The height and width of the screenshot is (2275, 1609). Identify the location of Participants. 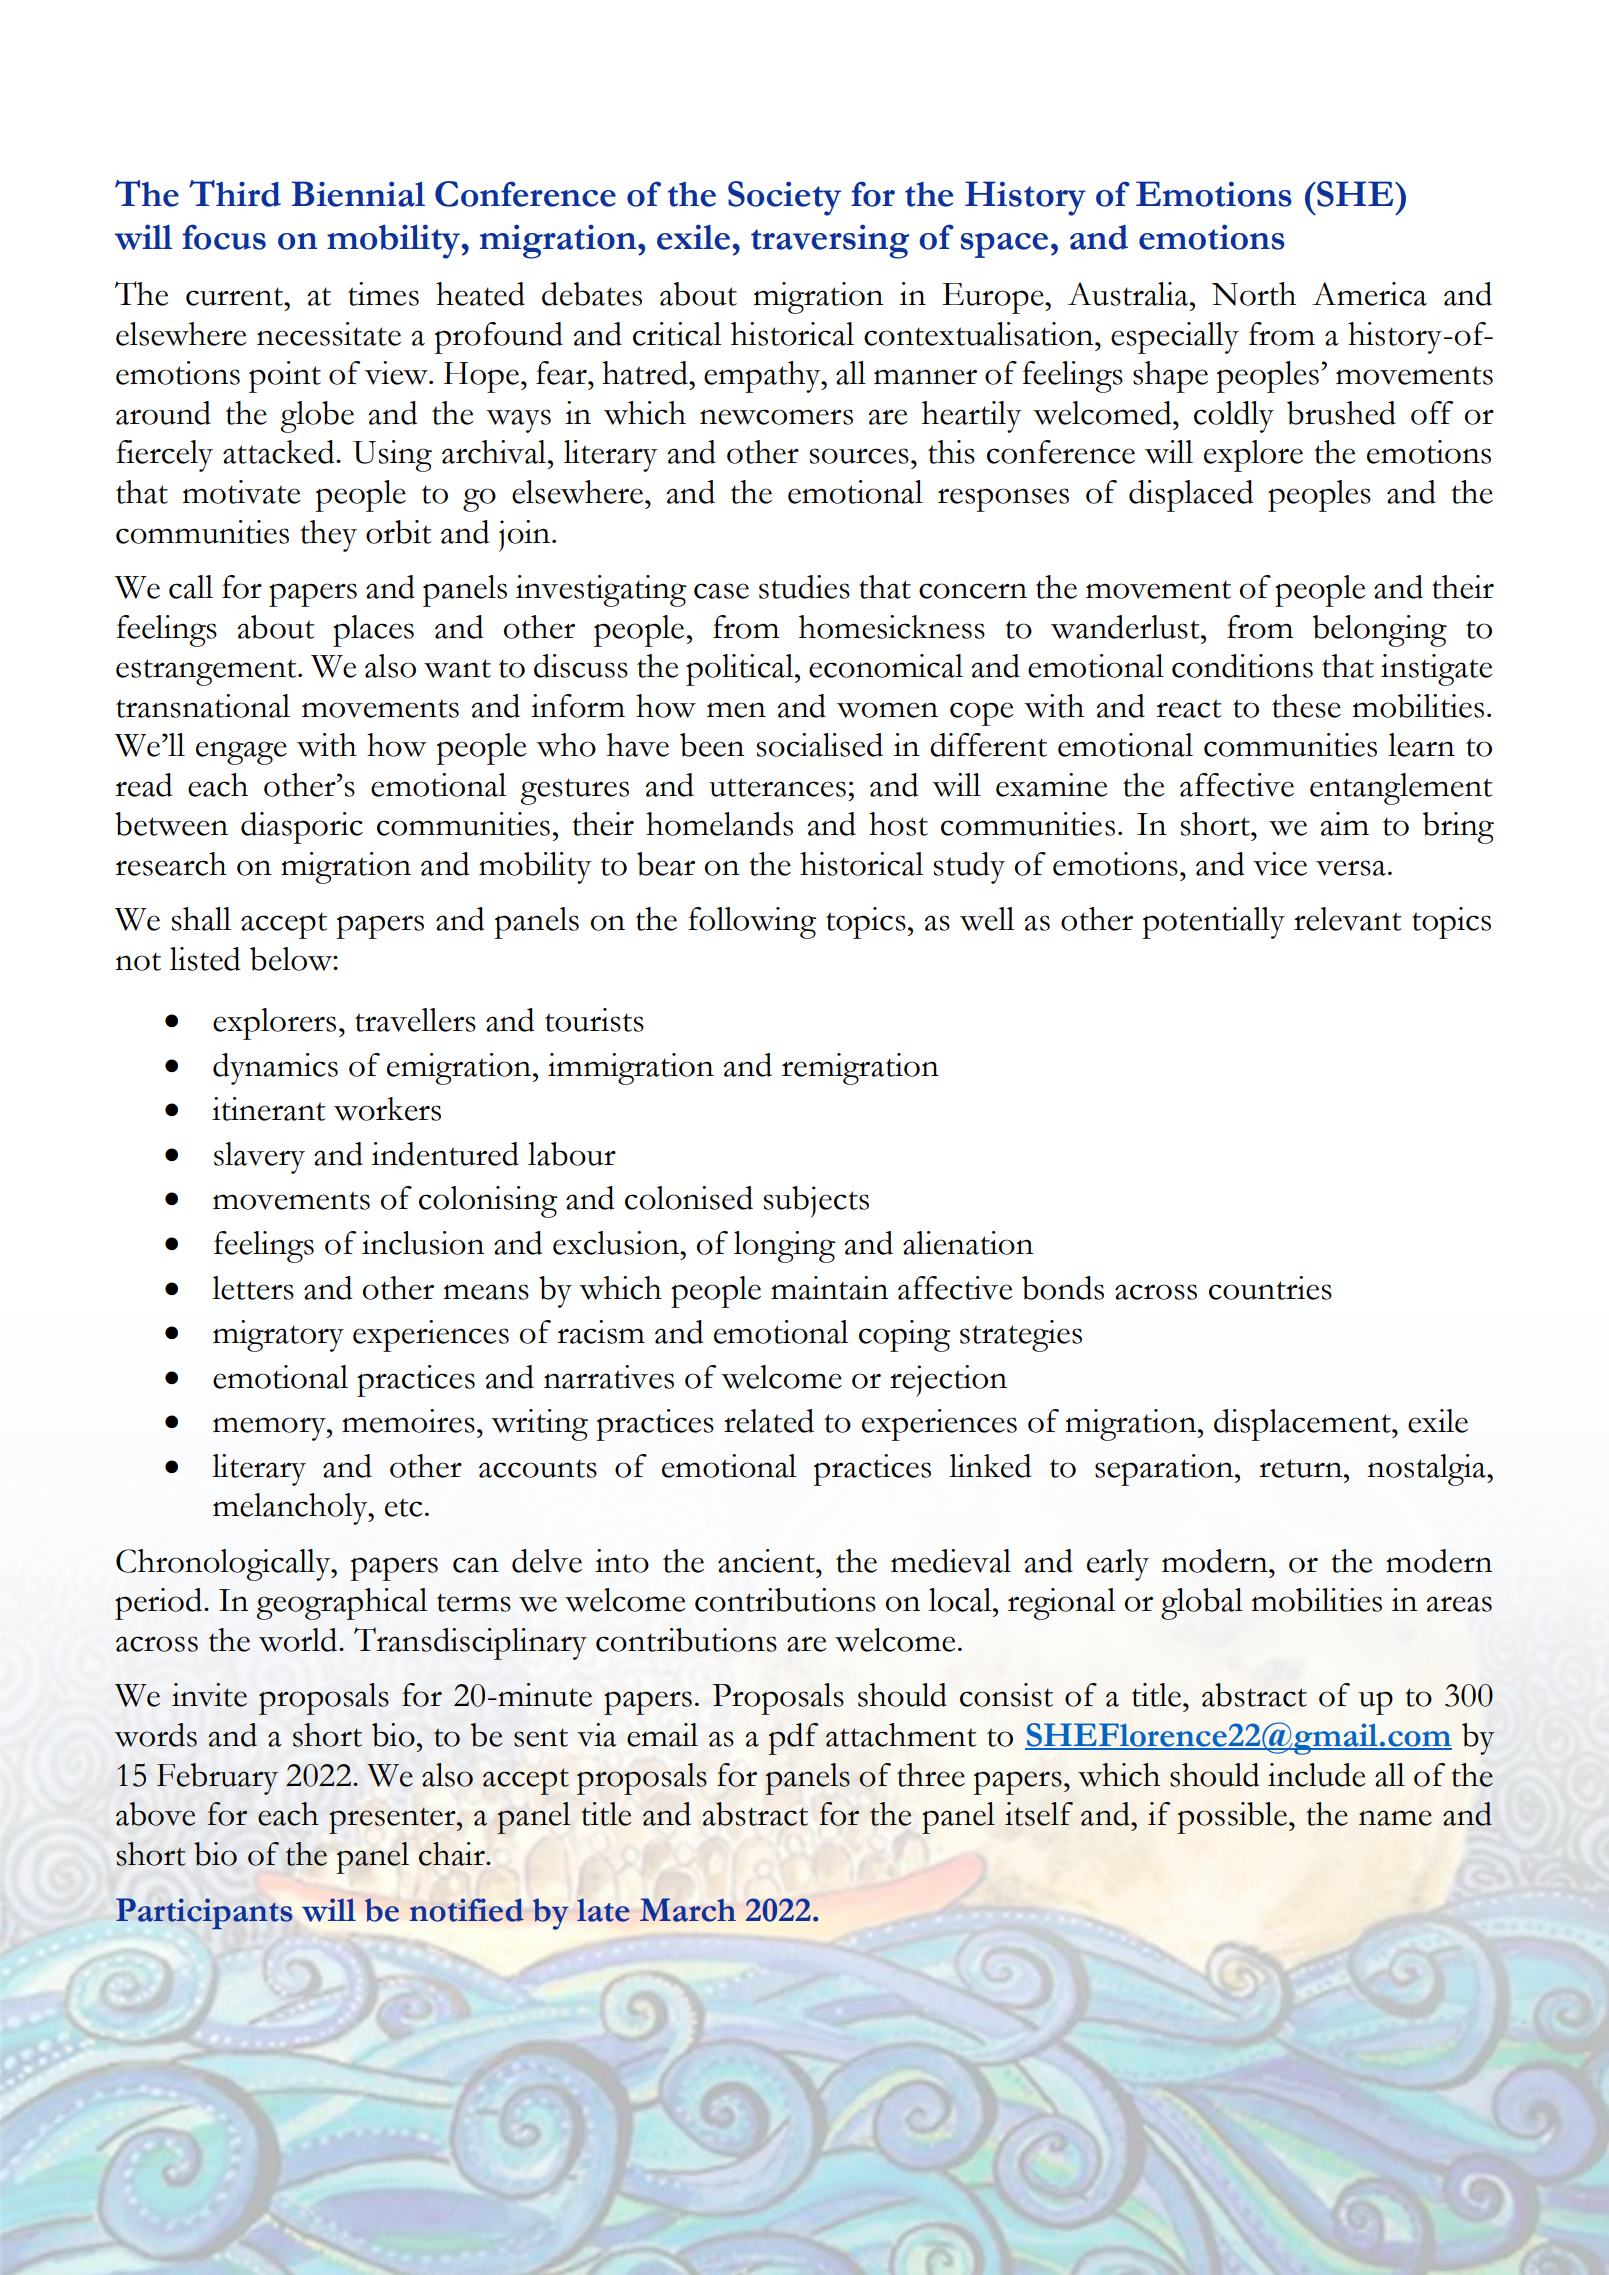
(204, 1913).
